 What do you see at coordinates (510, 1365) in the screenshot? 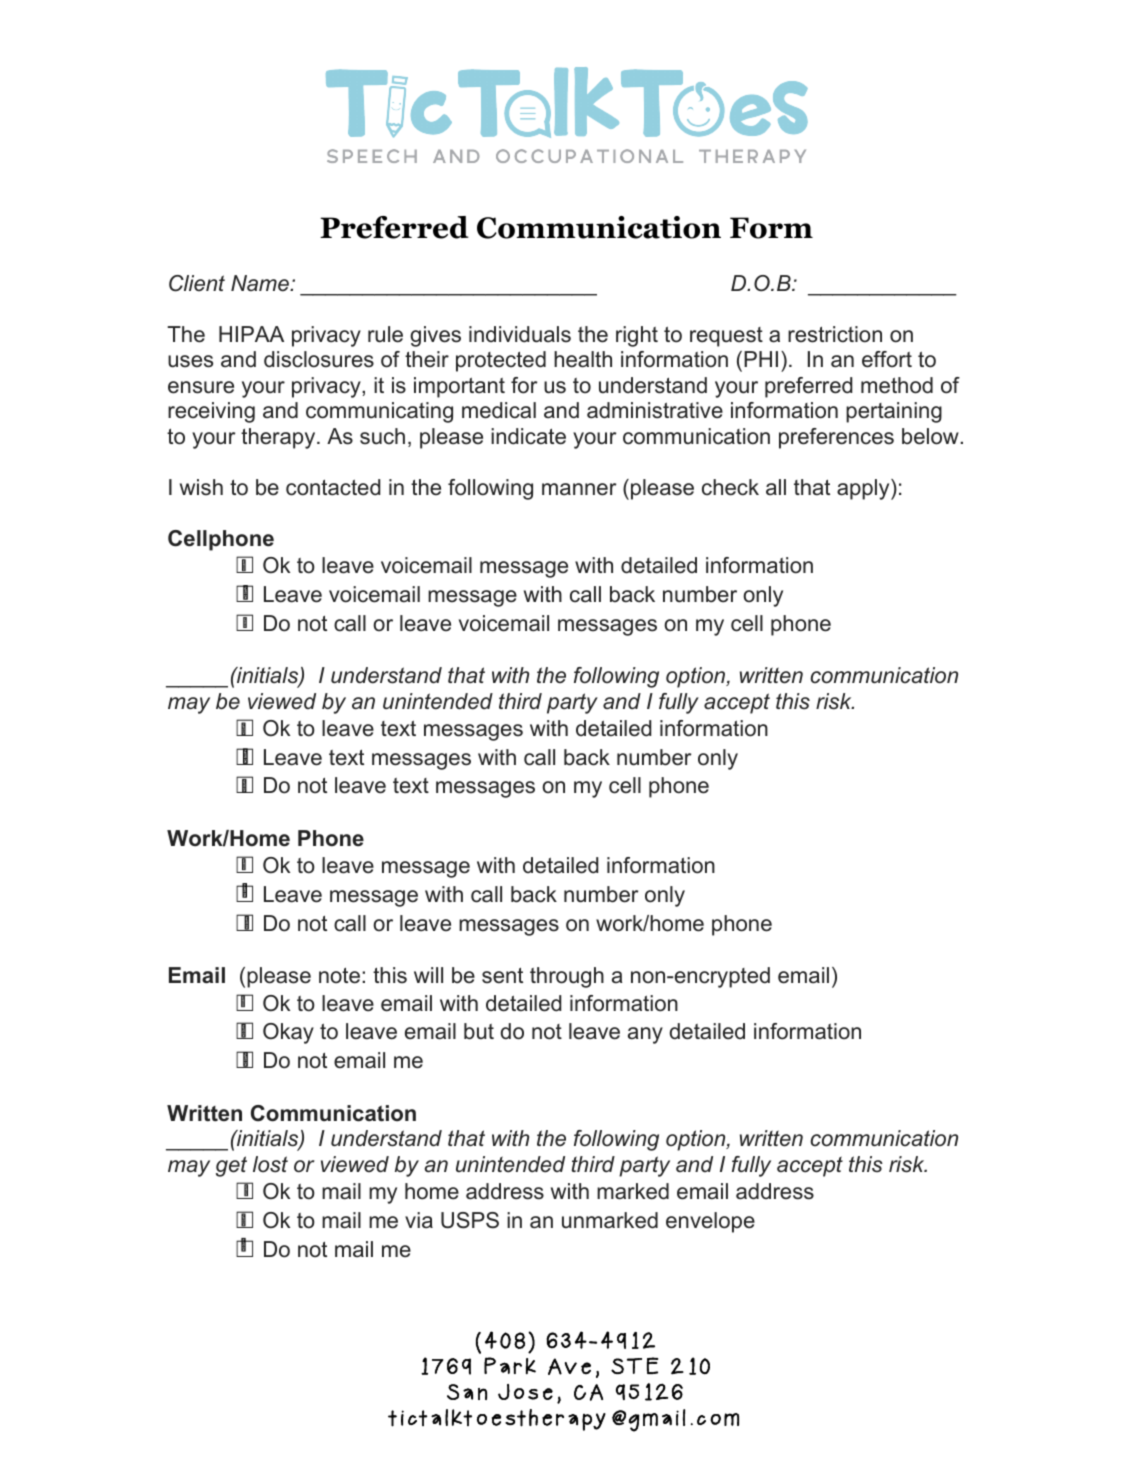
I see `Park` at bounding box center [510, 1365].
